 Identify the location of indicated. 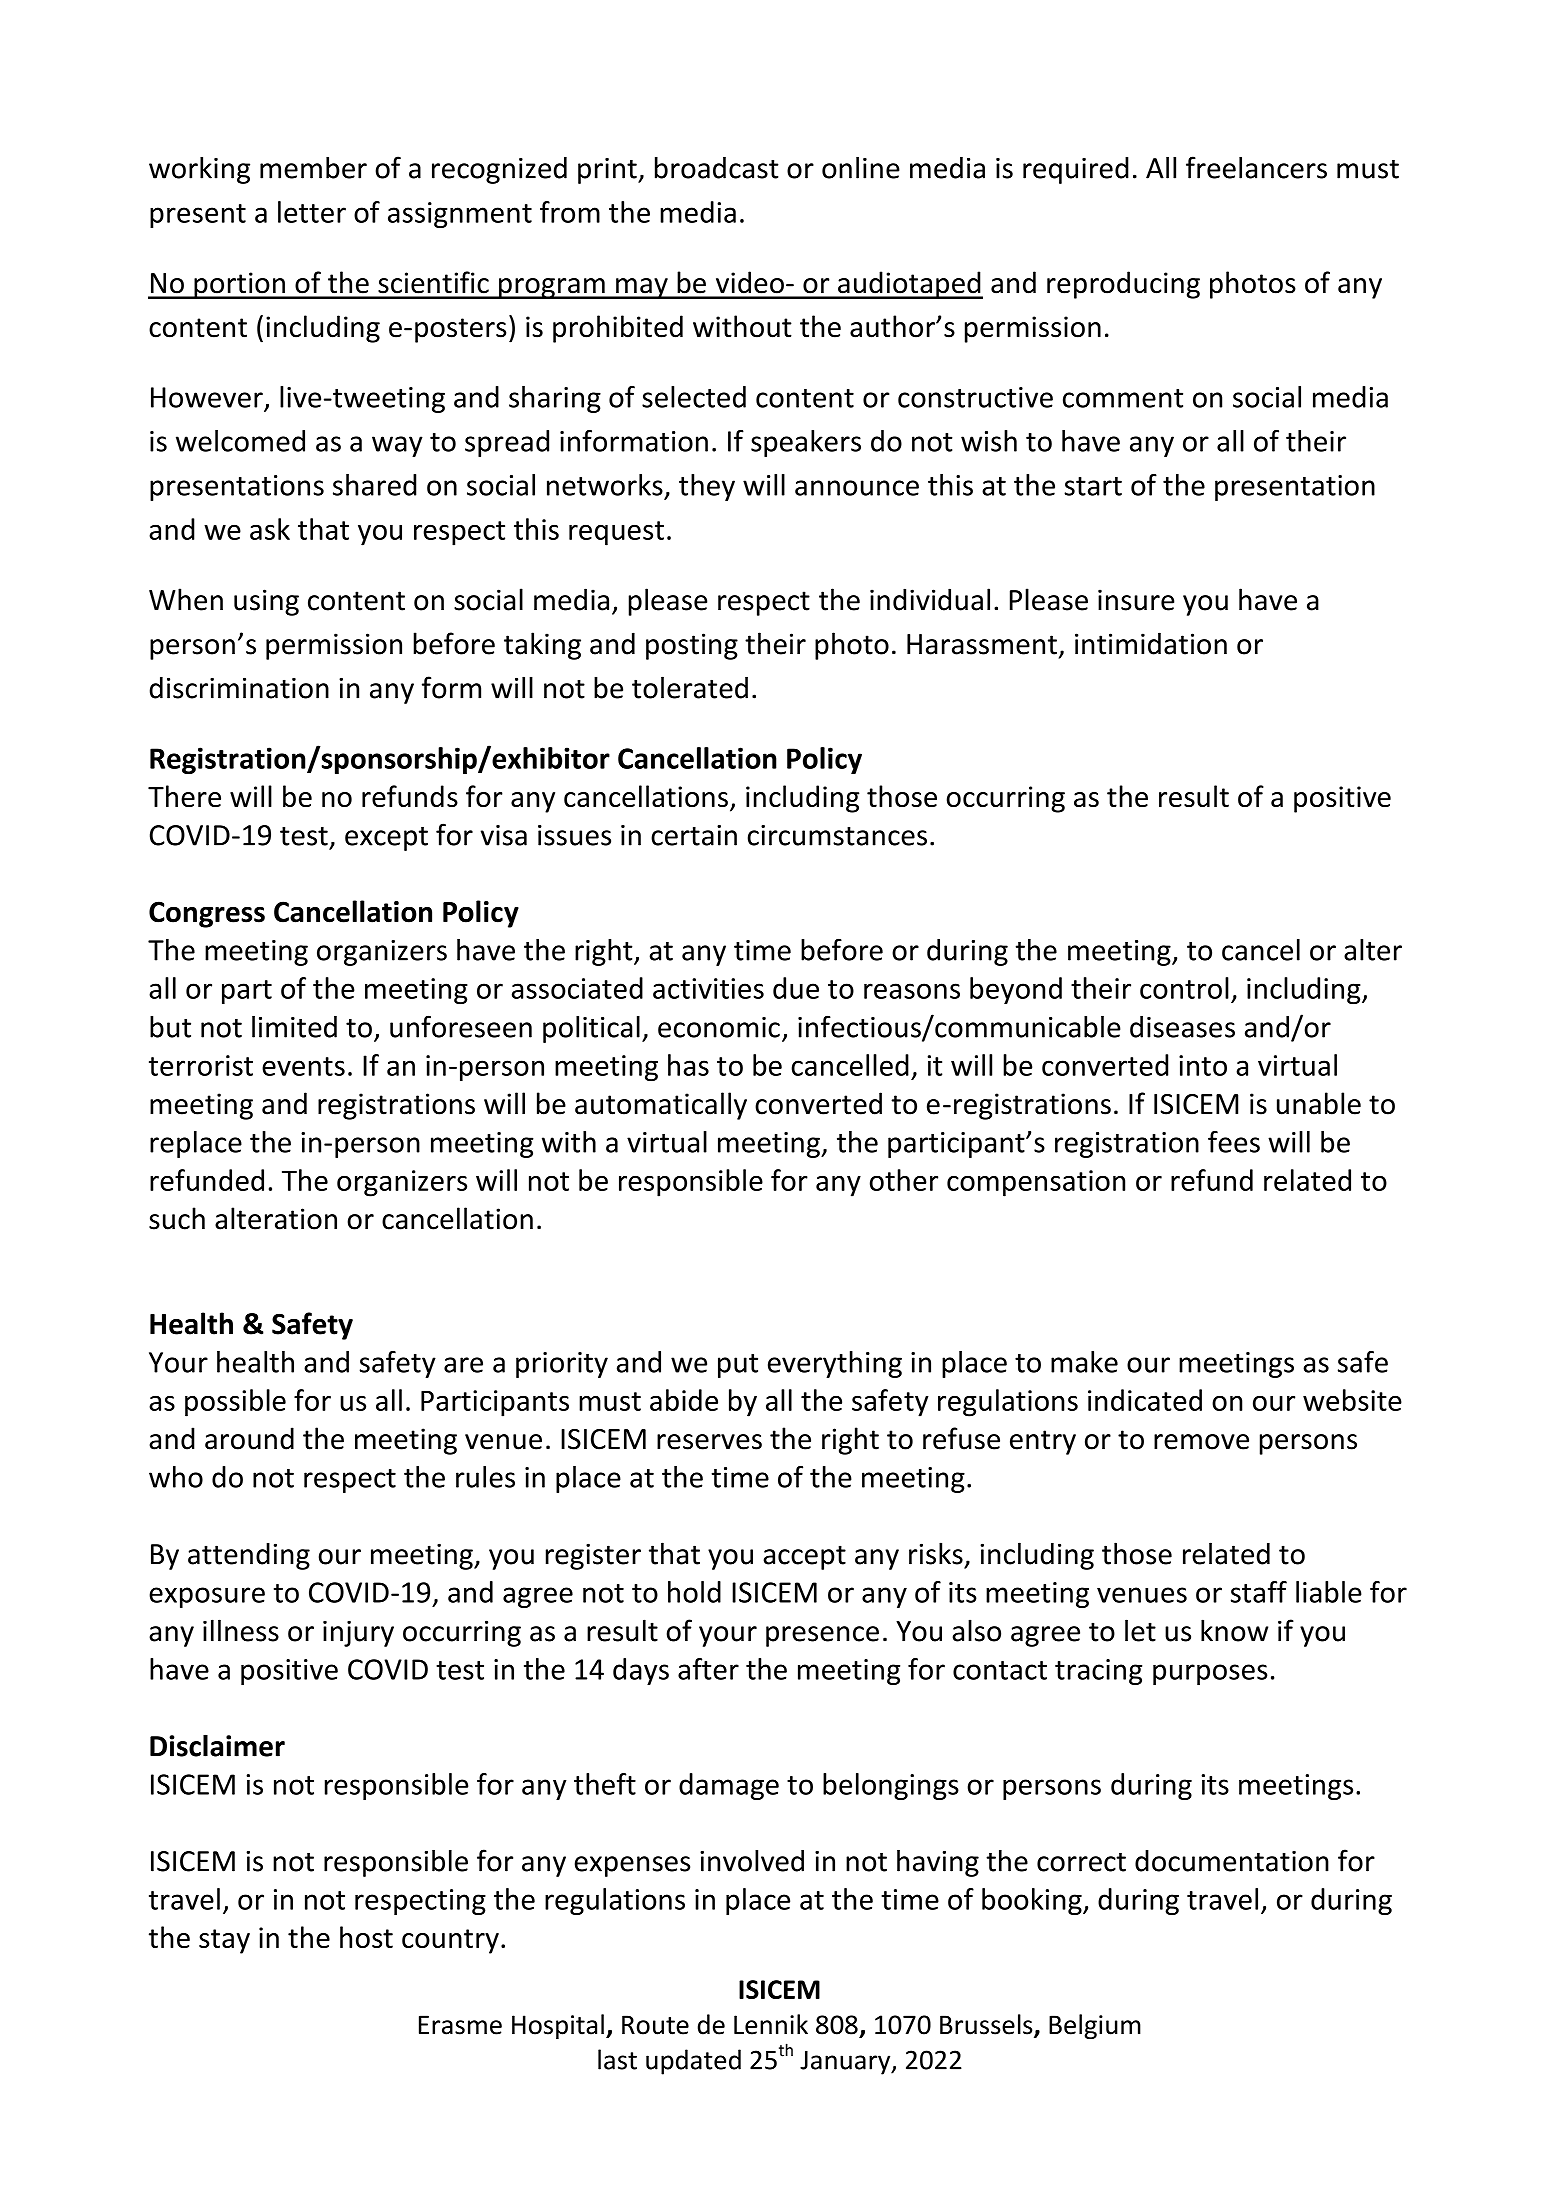
(1145, 1400).
